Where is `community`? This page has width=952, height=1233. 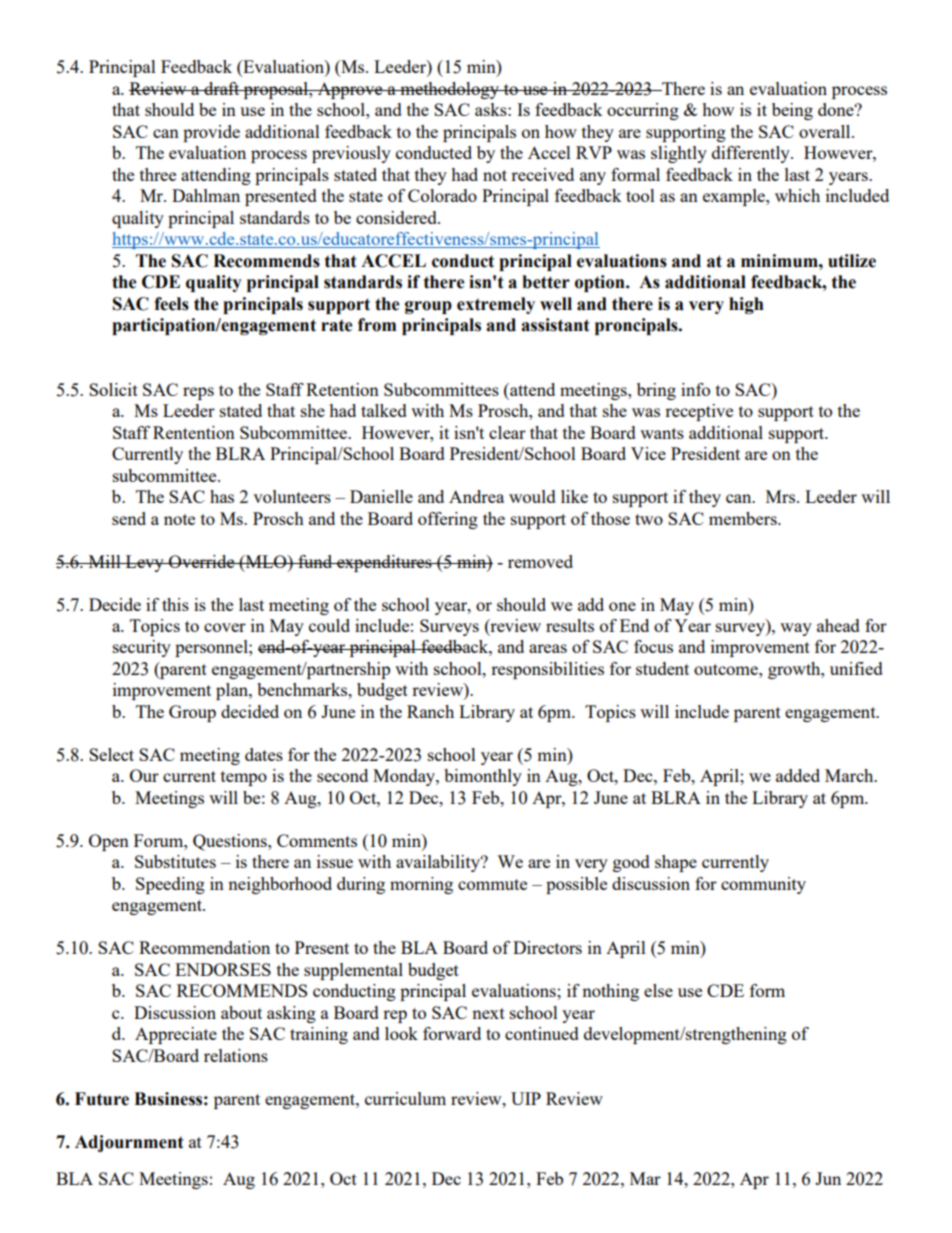
community is located at coordinates (763, 885).
